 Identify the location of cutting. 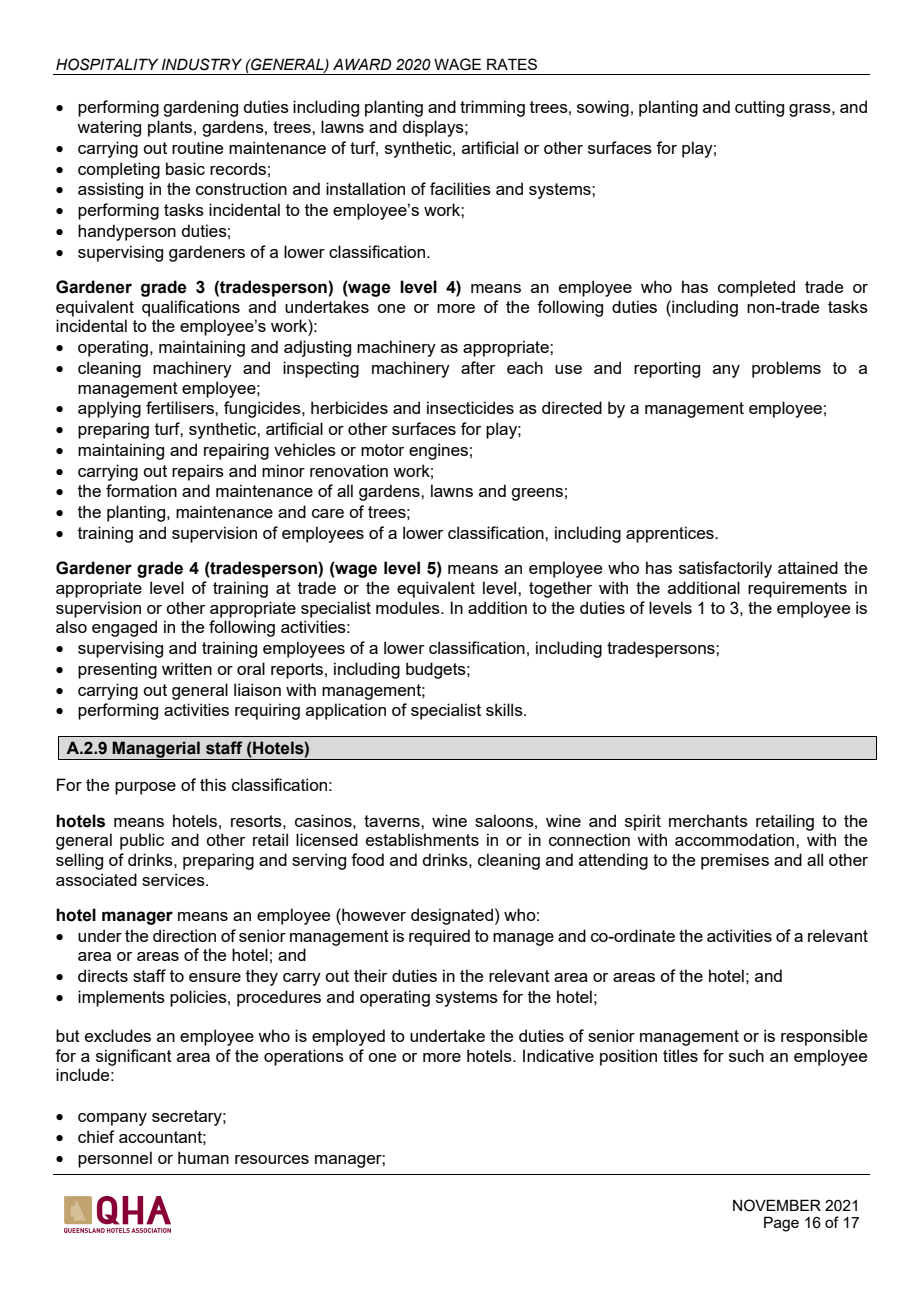
(759, 108).
